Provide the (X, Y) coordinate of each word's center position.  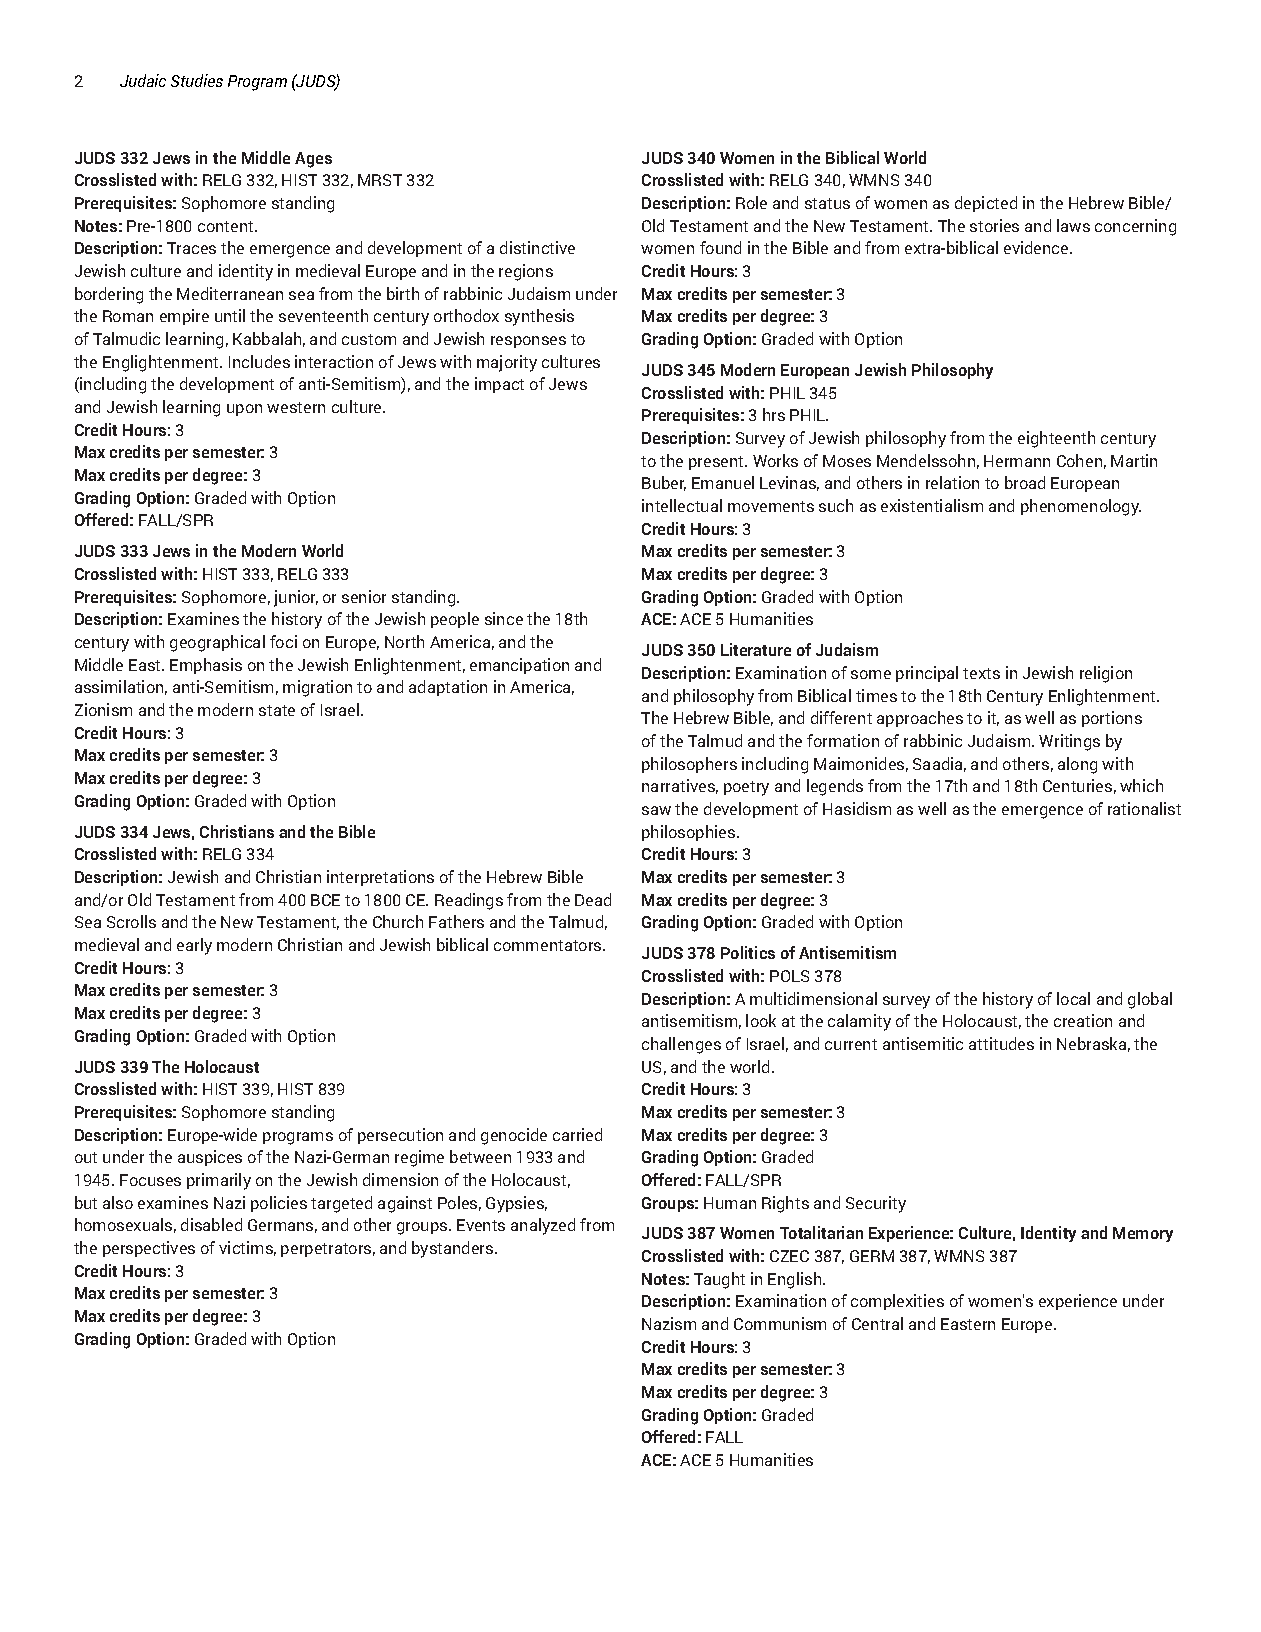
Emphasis (206, 666)
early (194, 946)
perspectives (149, 1249)
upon (244, 410)
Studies (197, 80)
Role (751, 202)
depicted (986, 204)
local (1073, 998)
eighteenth (1056, 439)
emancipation (519, 666)
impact (499, 385)
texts (981, 673)
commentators (549, 945)
